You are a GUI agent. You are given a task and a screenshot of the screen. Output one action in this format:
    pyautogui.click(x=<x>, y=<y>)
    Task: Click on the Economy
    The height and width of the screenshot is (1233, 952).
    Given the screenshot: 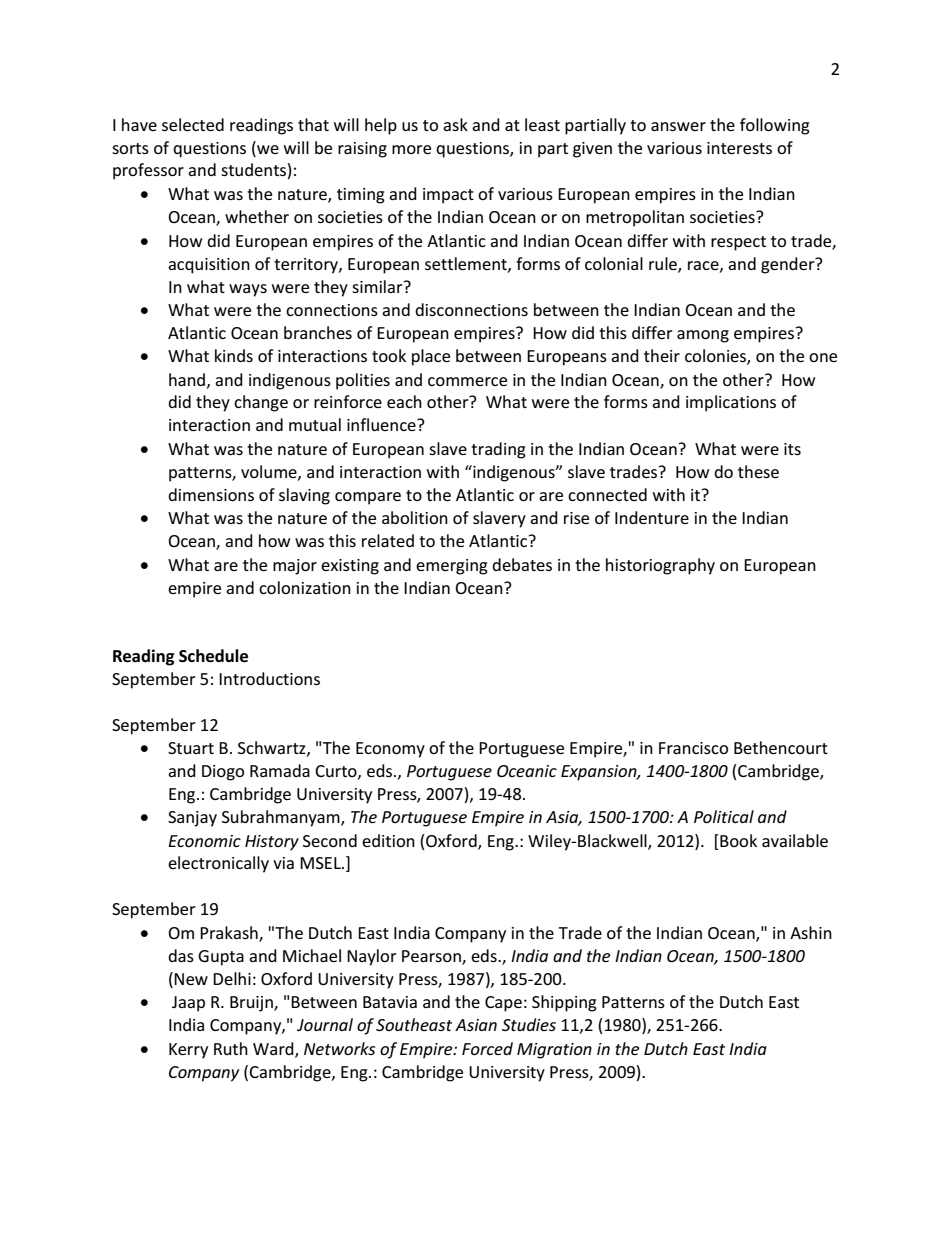 What is the action you would take?
    pyautogui.click(x=390, y=750)
